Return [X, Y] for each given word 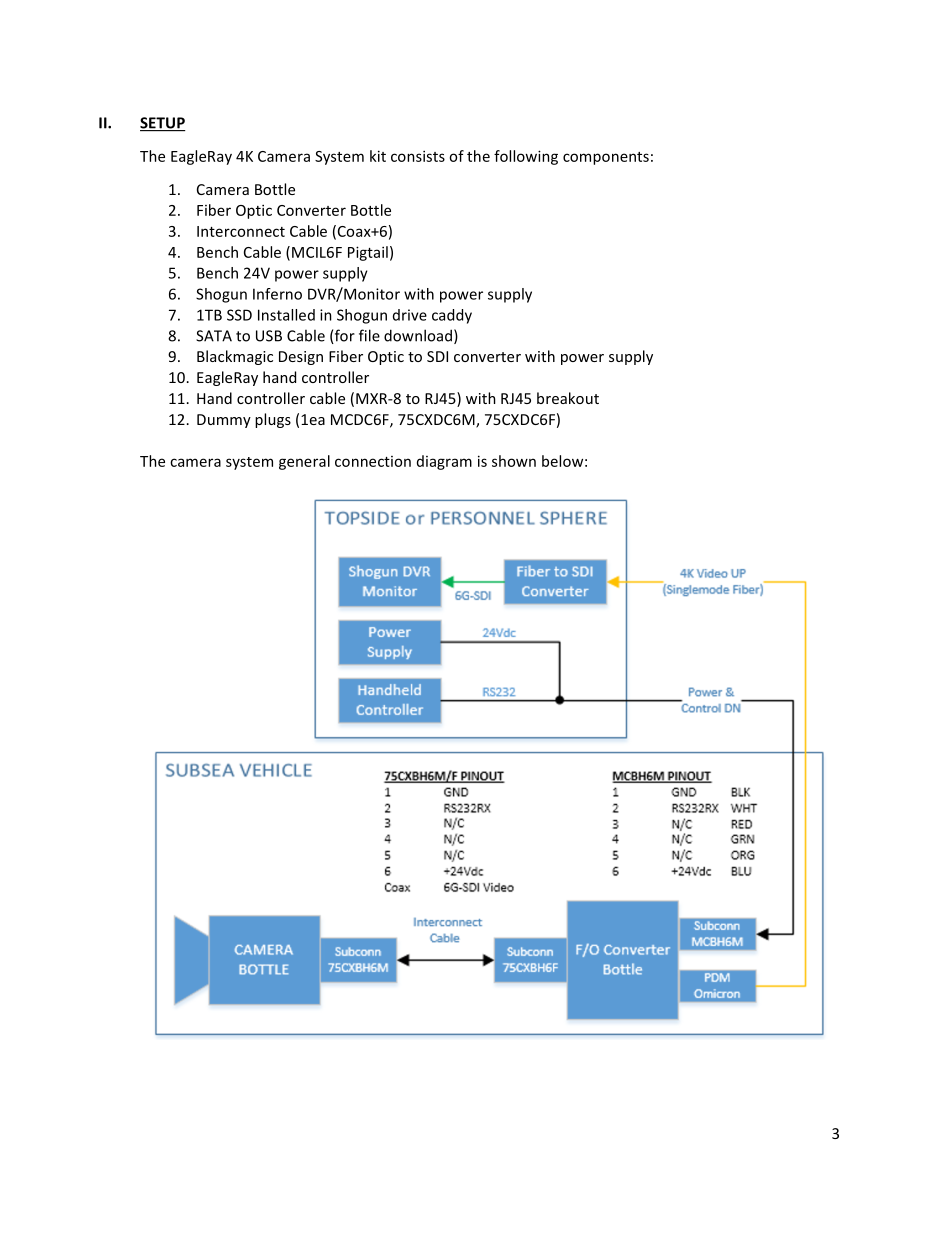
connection [373, 461]
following [526, 157]
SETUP [163, 124]
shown [514, 461]
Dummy [224, 421]
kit [378, 156]
